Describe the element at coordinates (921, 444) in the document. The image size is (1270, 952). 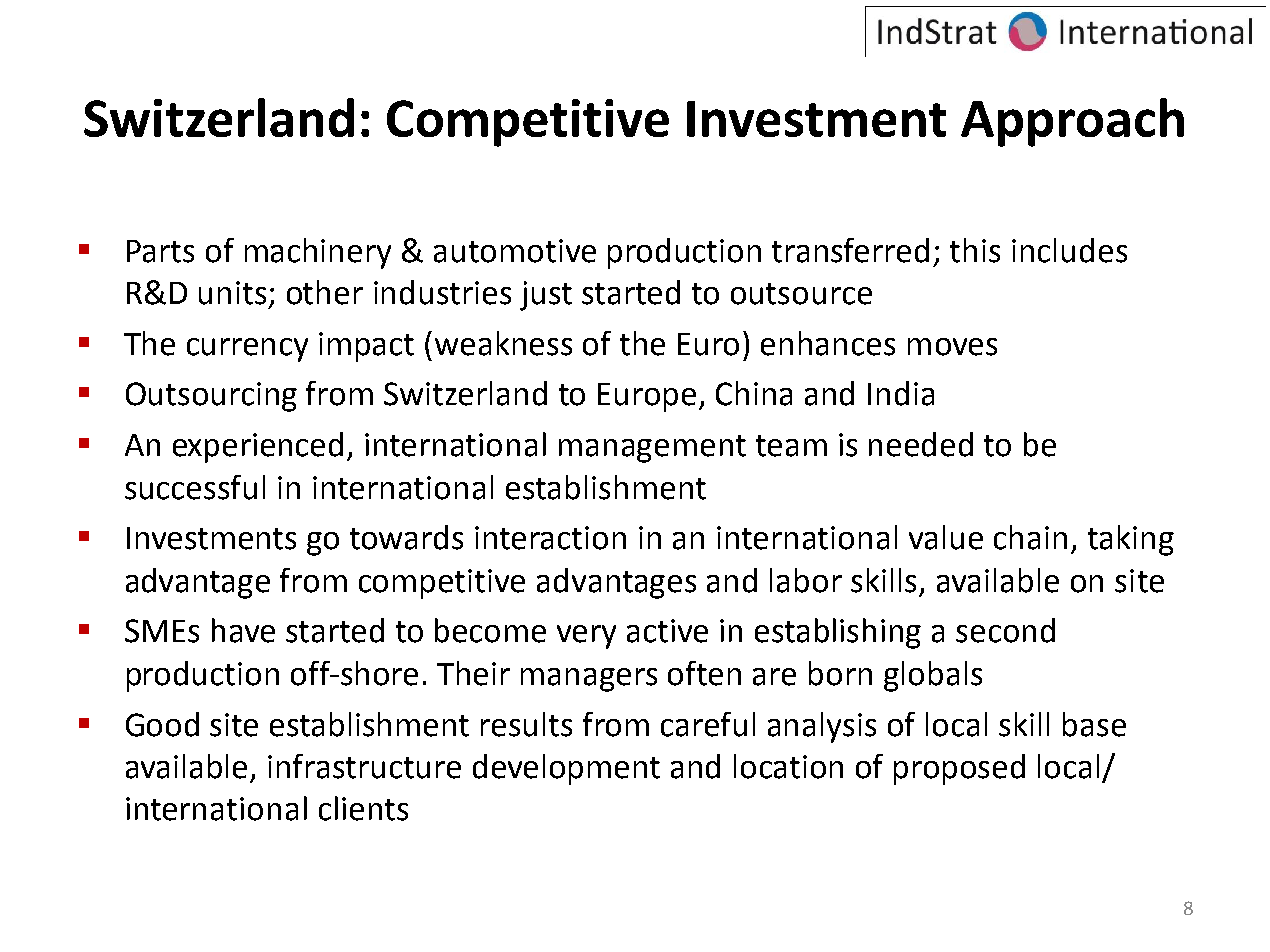
I see `needed` at that location.
